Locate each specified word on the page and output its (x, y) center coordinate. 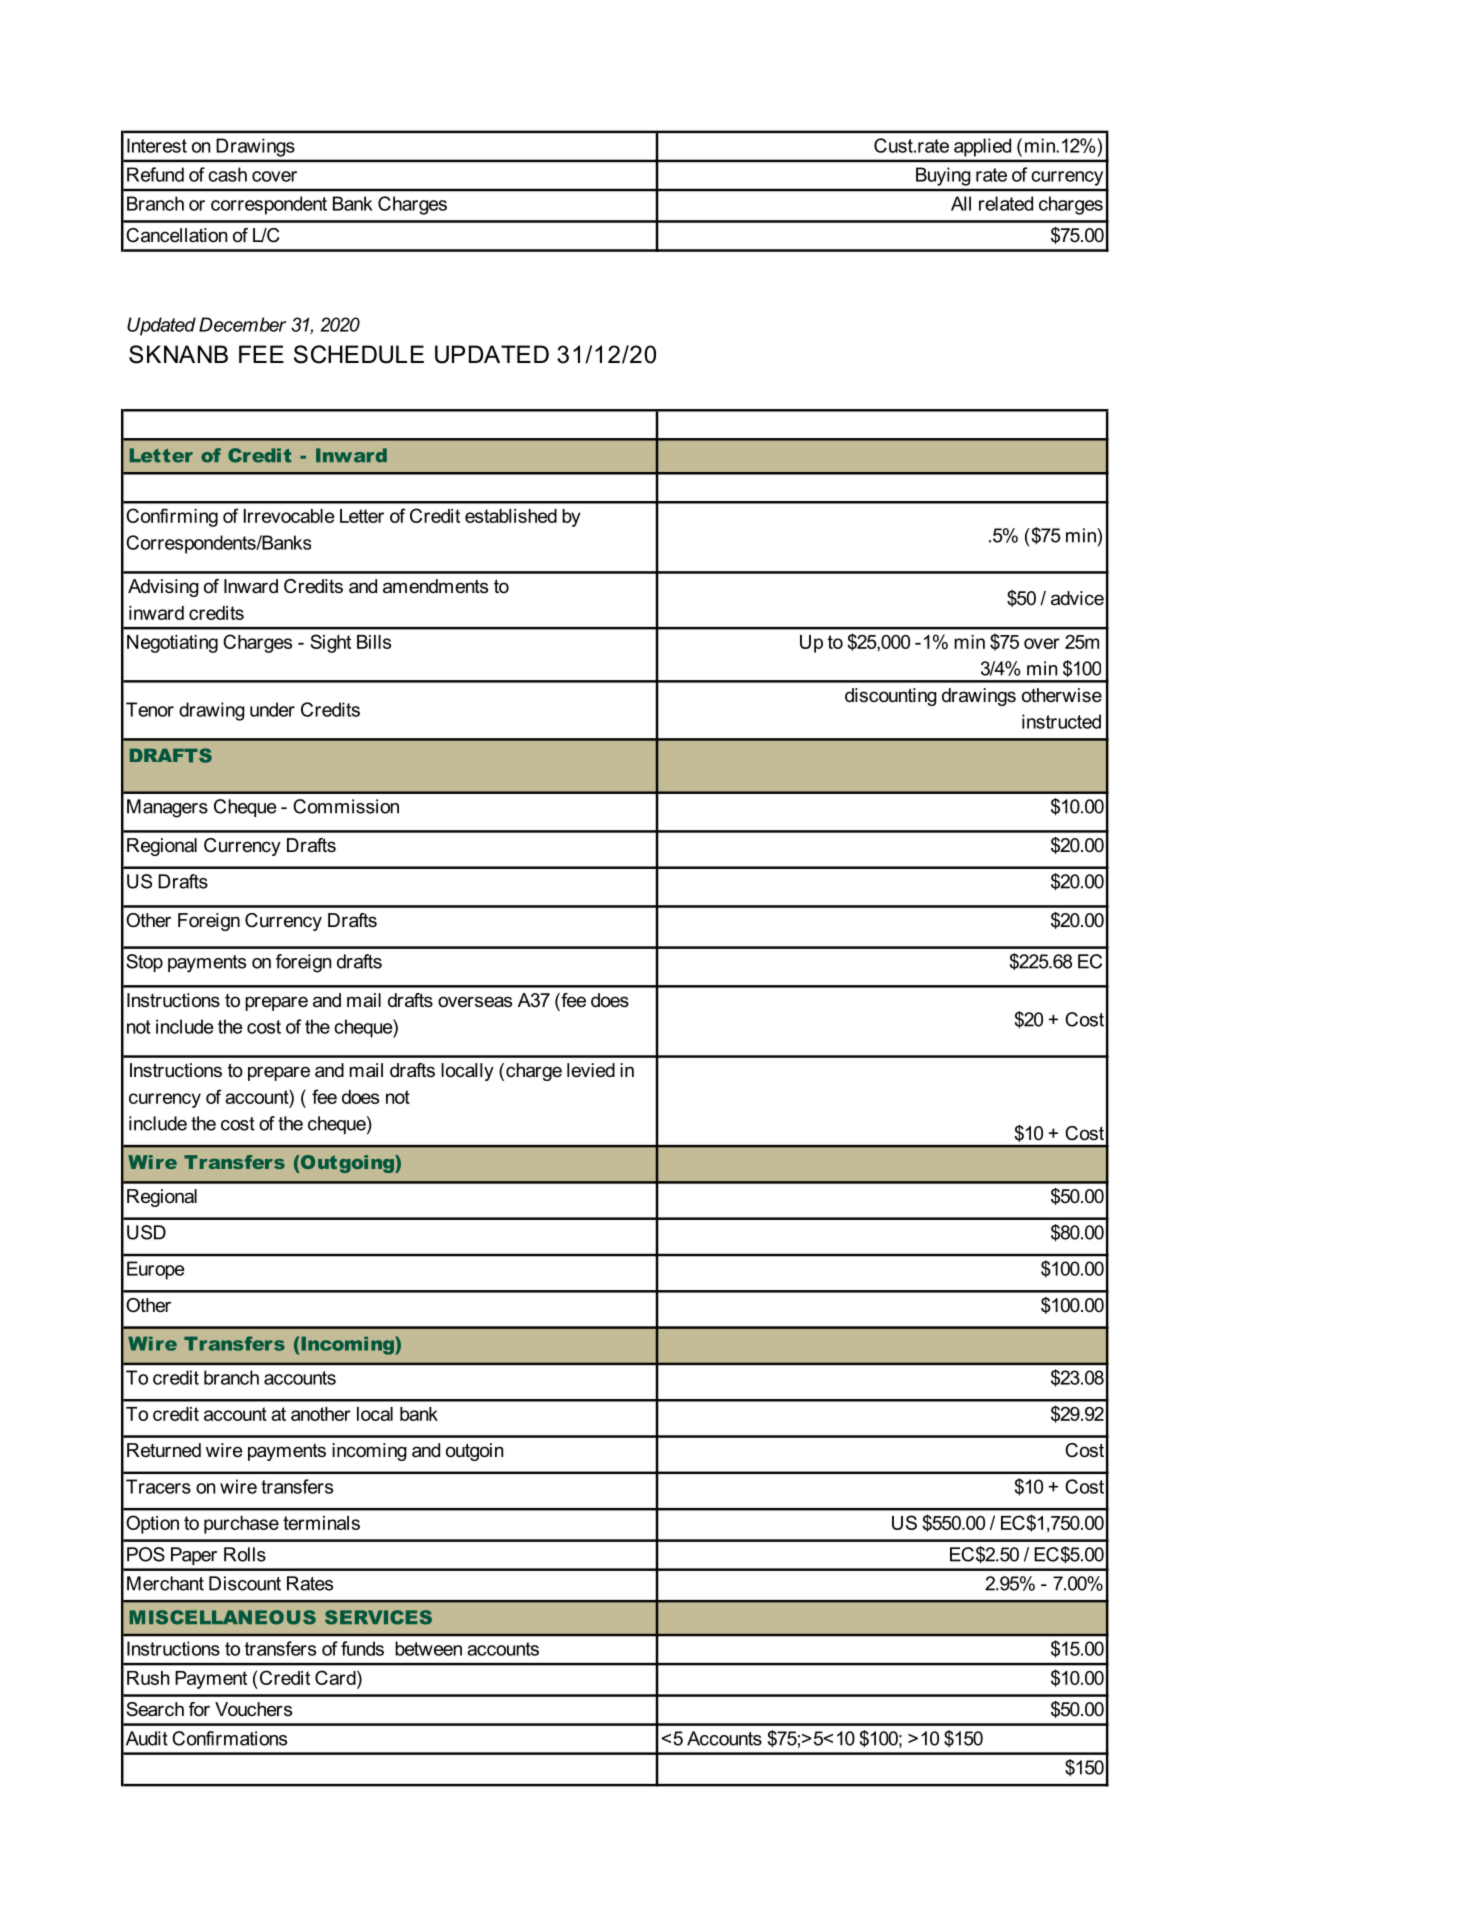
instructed (1061, 721)
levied (591, 1070)
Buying (943, 176)
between (428, 1648)
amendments (435, 586)
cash (227, 174)
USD (146, 1232)
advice (1077, 598)
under (272, 709)
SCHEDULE (359, 354)
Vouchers (253, 1709)
